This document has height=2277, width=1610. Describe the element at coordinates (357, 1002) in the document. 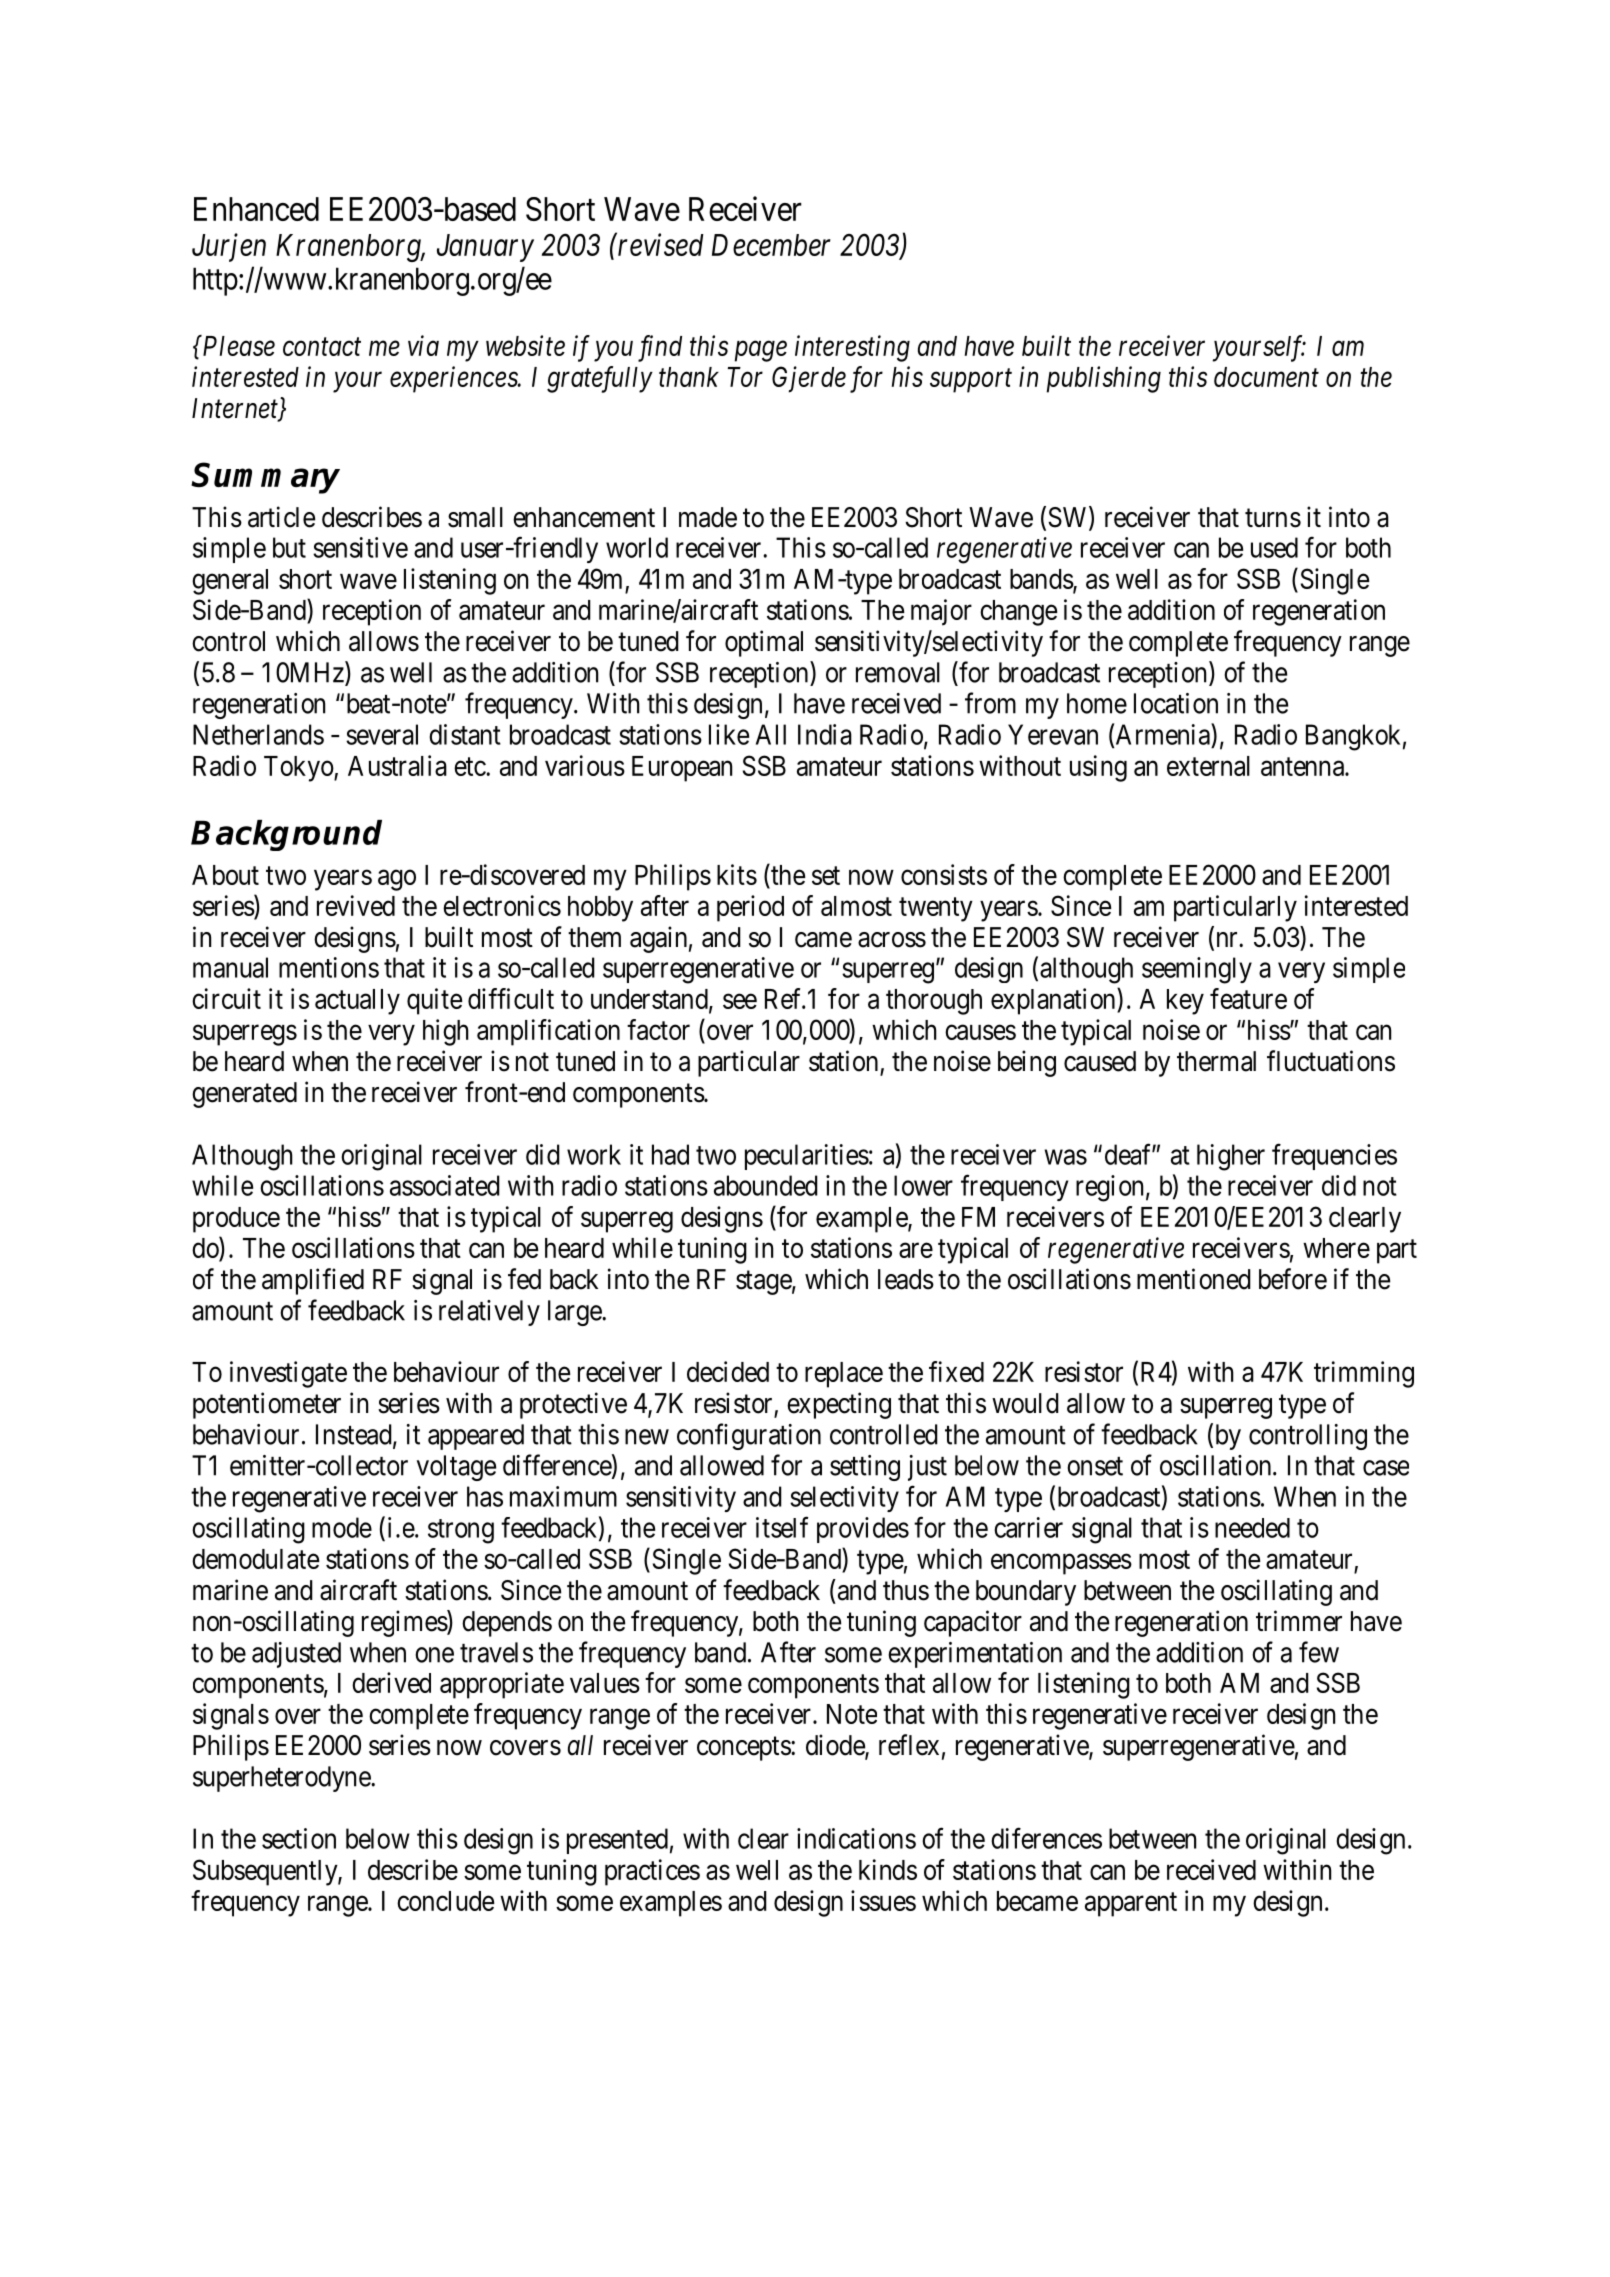

I see `actually` at that location.
